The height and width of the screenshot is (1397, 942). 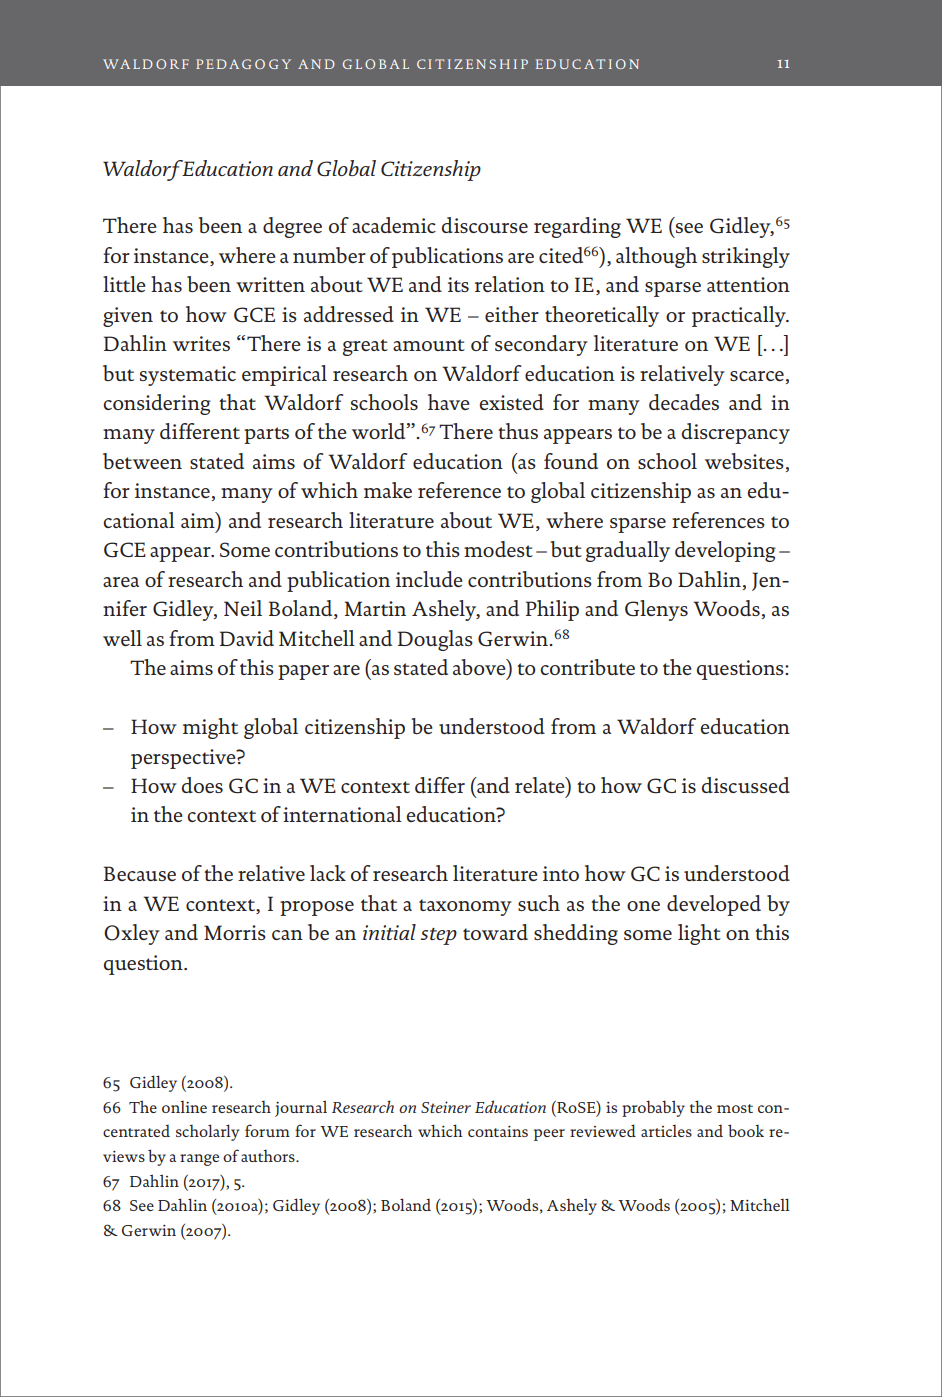 I want to click on although, so click(x=656, y=257).
